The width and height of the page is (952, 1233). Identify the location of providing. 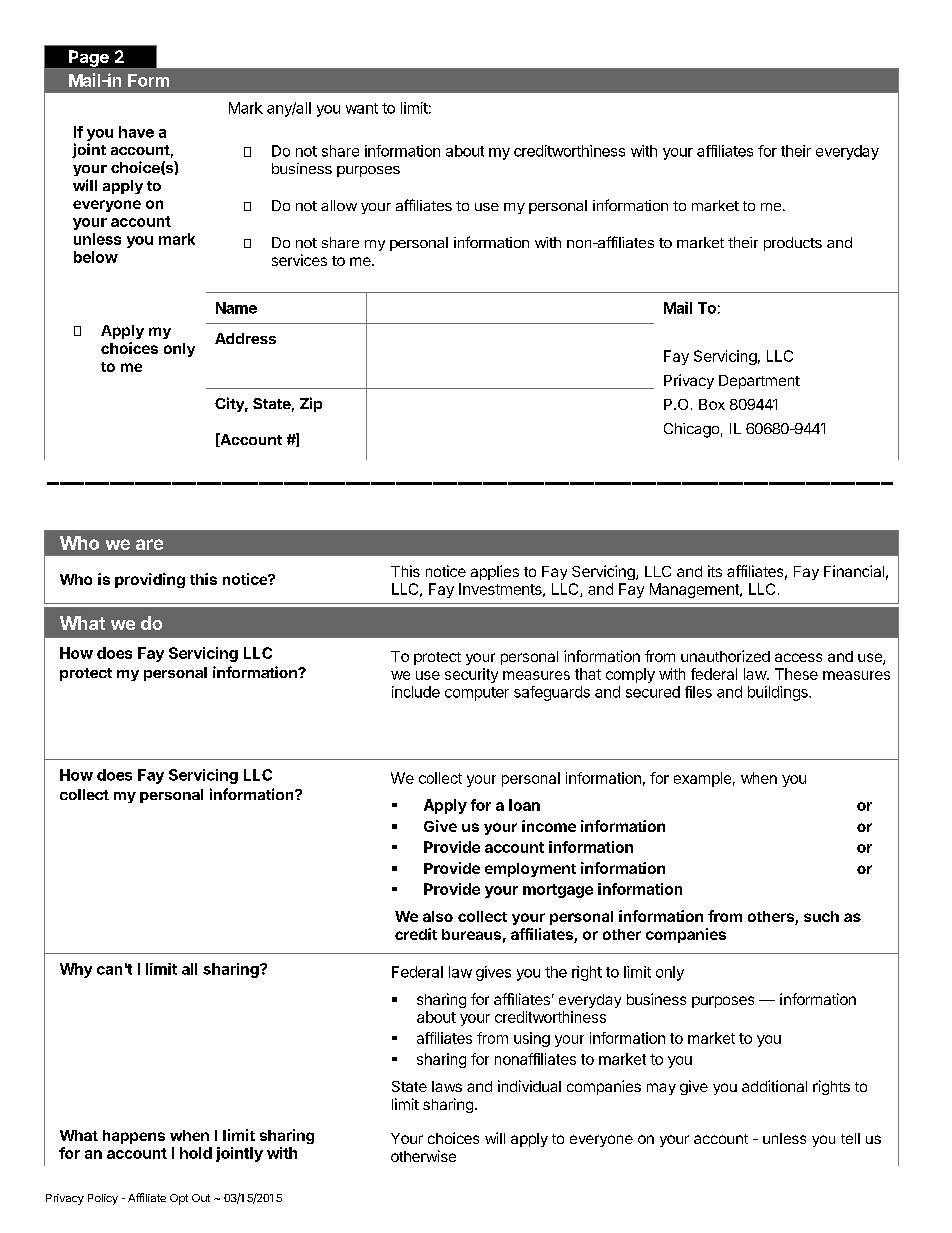
(150, 580).
